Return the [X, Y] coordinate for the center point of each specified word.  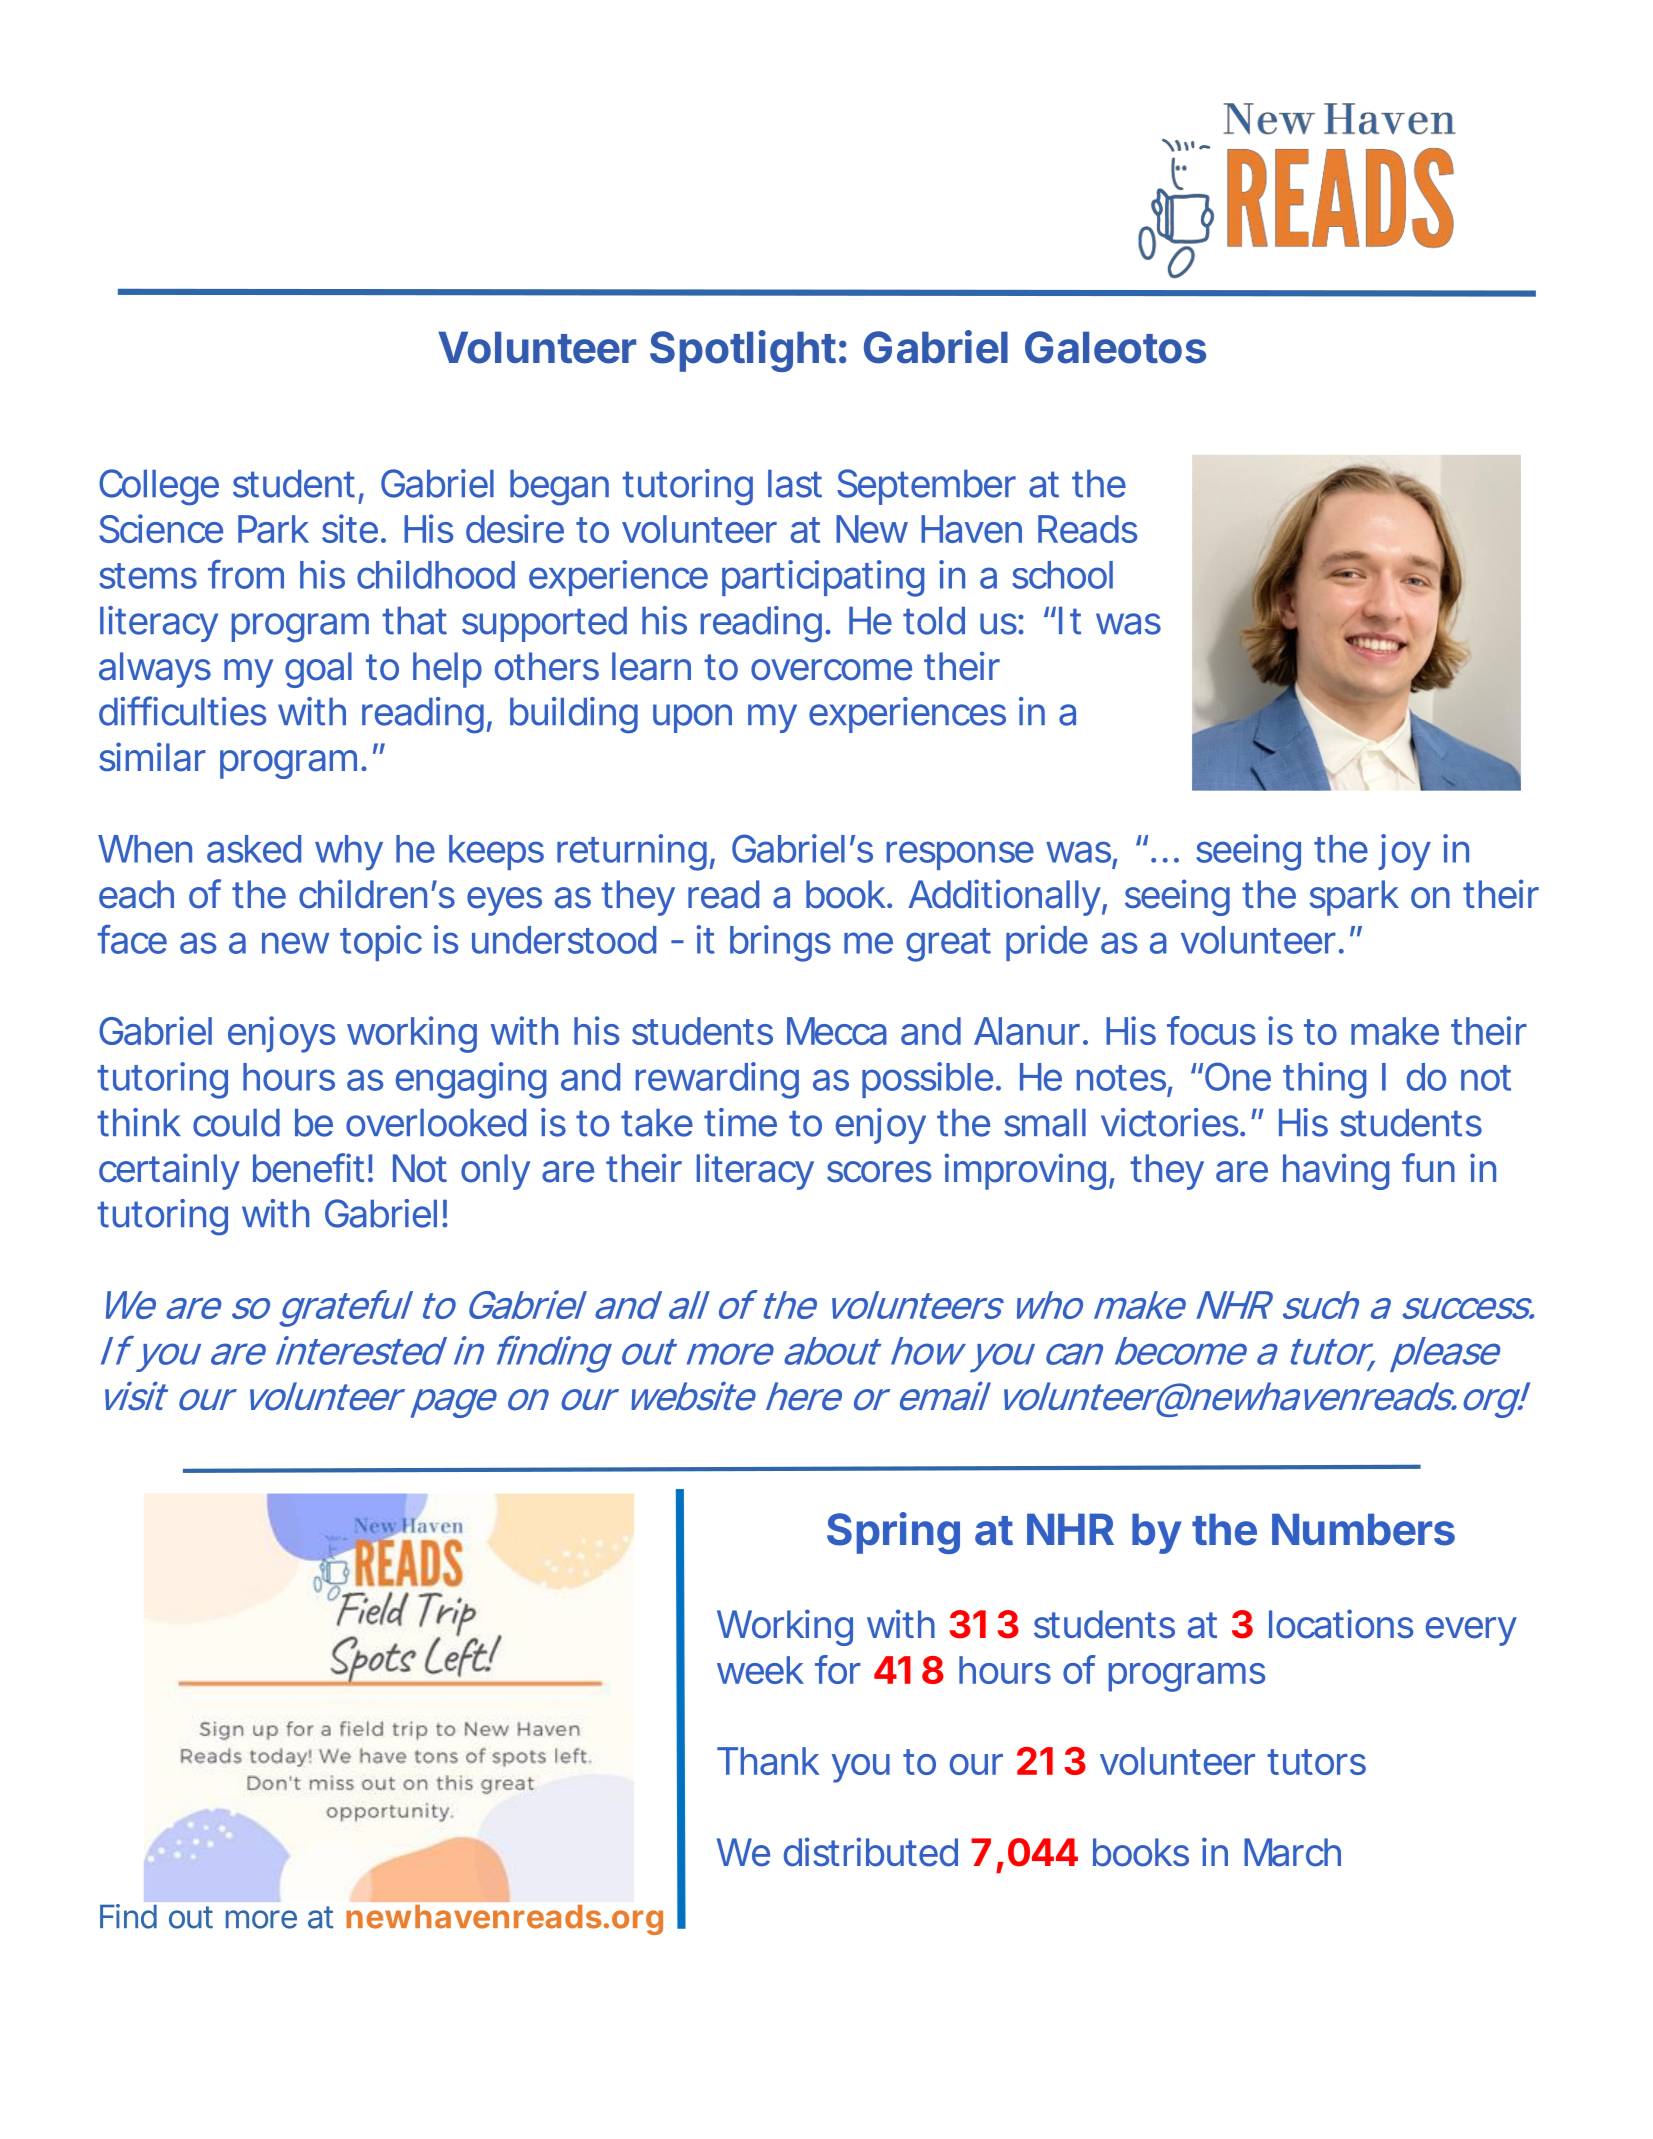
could [236, 1122]
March [1292, 1852]
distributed [871, 1852]
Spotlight [743, 351]
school [1062, 575]
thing [1324, 1080]
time [740, 1122]
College [159, 487]
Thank [768, 1761]
